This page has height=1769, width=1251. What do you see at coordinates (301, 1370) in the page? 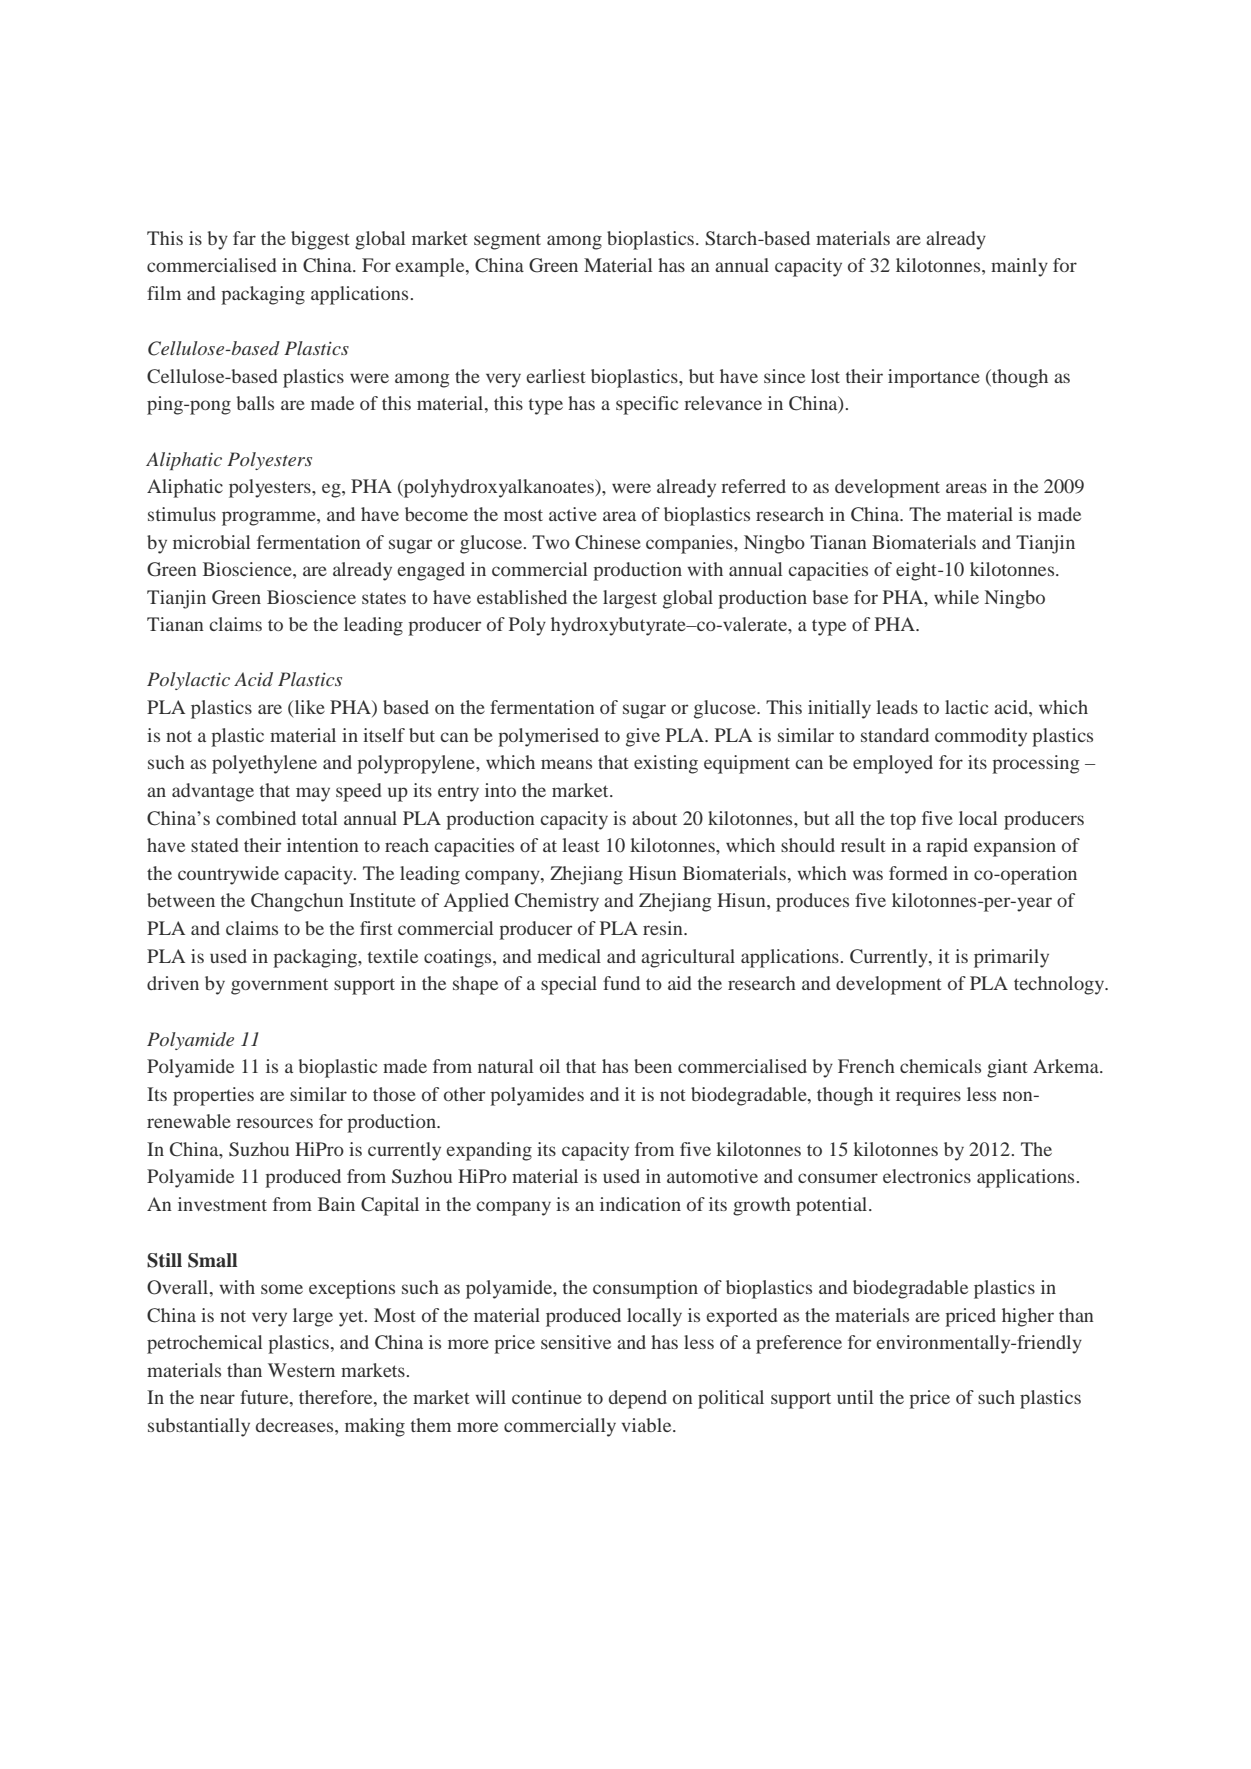
I see `Western` at bounding box center [301, 1370].
